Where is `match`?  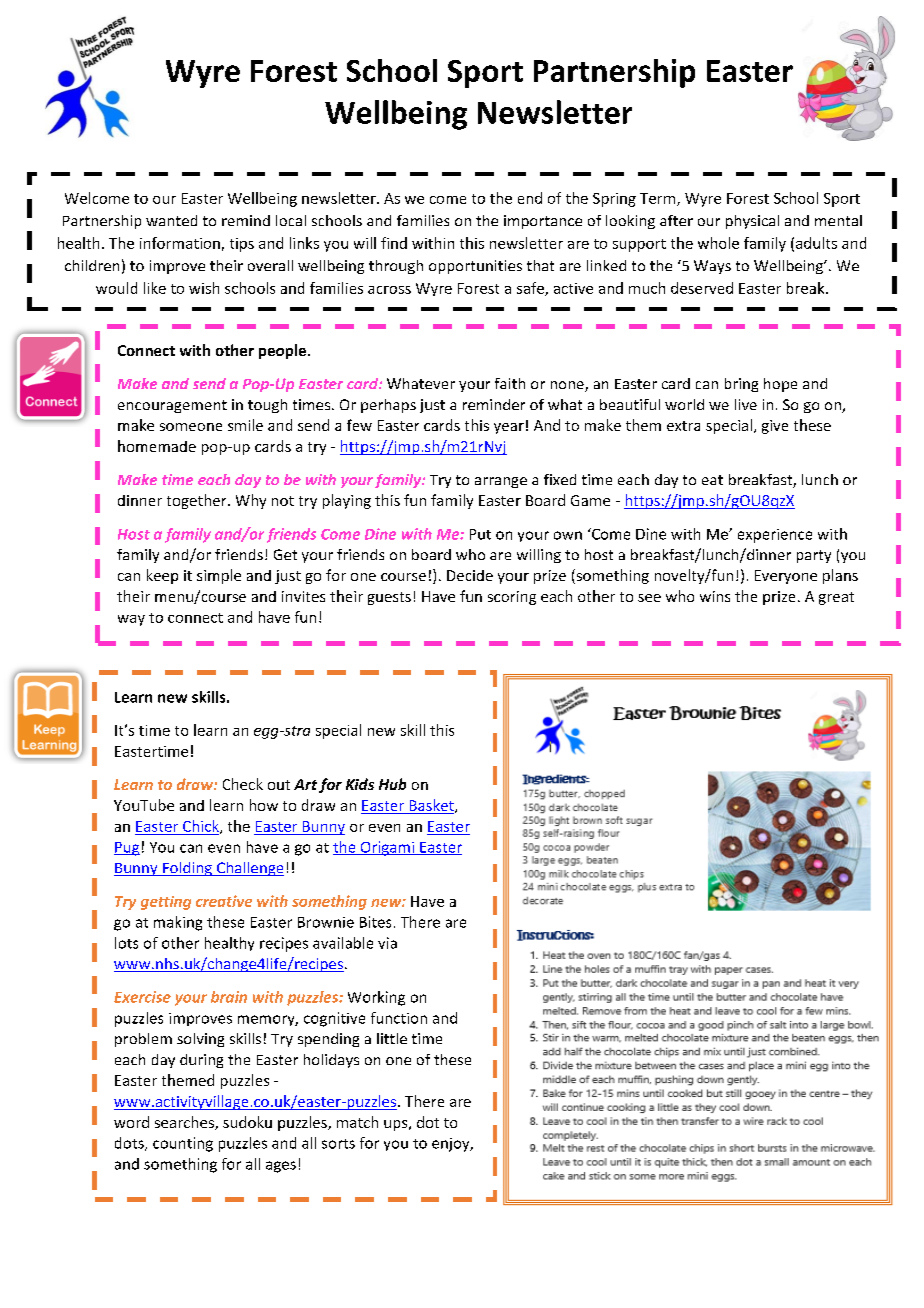
match is located at coordinates (357, 1122).
